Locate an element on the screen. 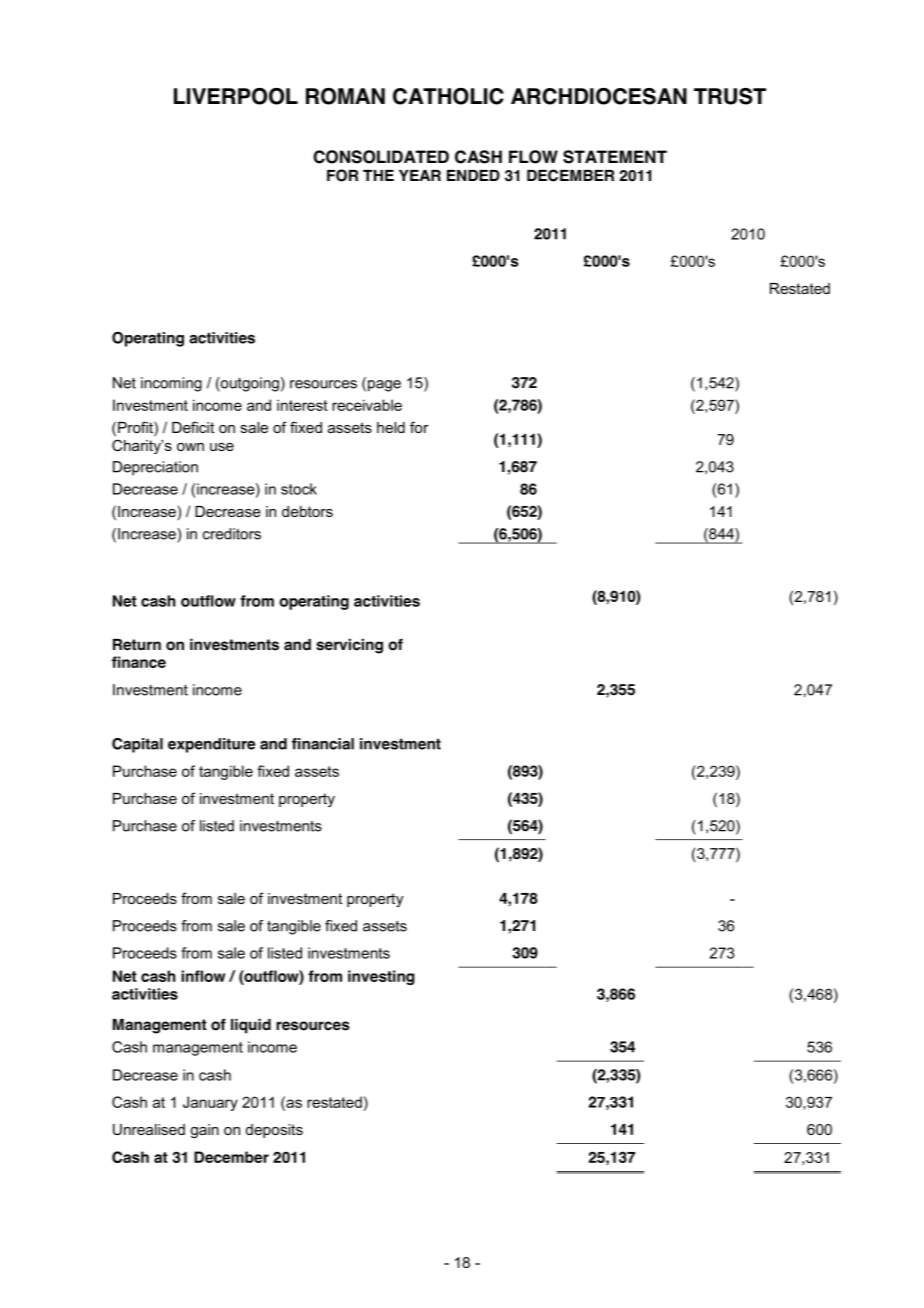 This screenshot has width=924, height=1308. LIVERPOOL is located at coordinates (236, 96).
